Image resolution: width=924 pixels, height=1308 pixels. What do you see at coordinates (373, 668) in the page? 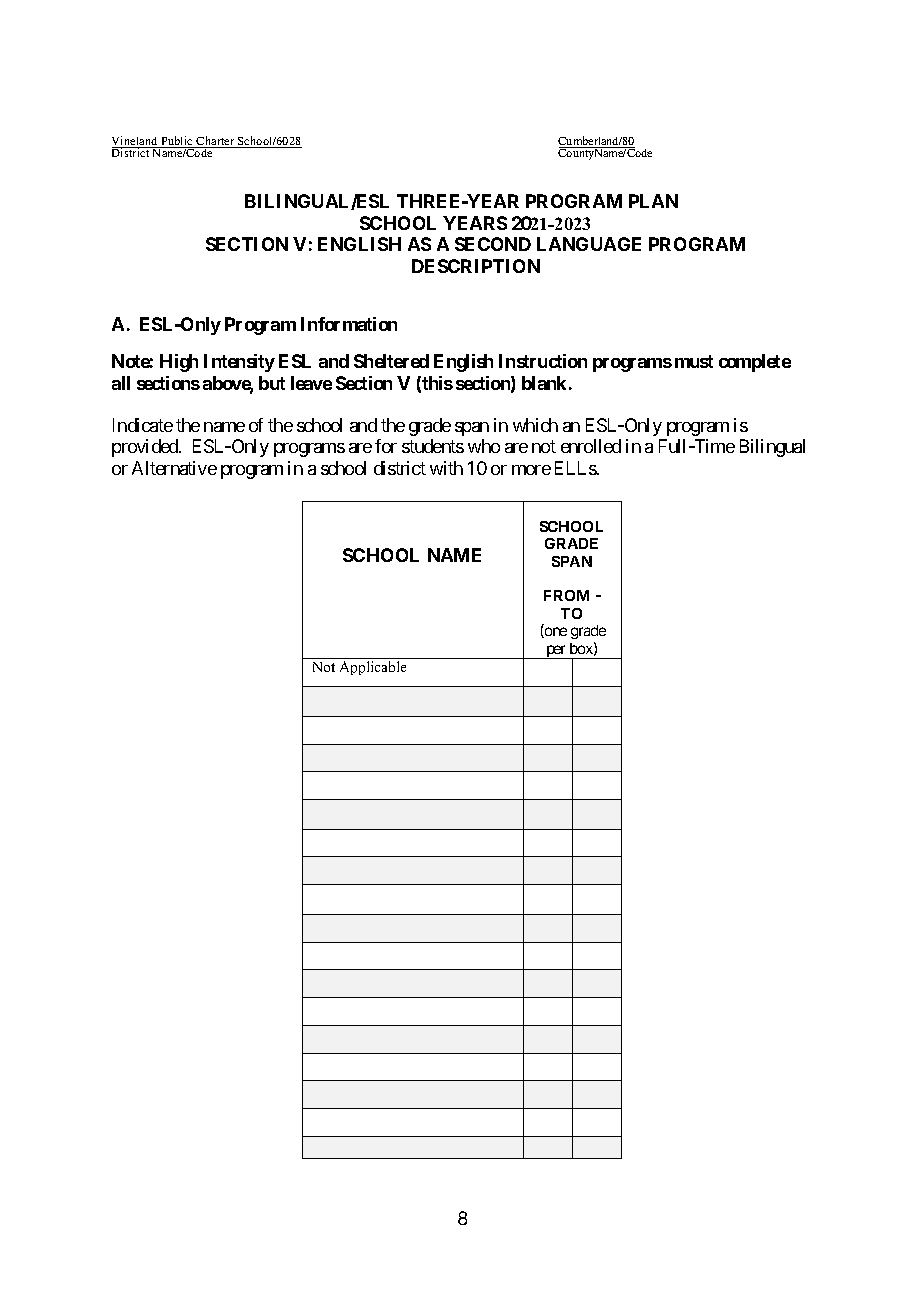
I see `Applicable` at bounding box center [373, 668].
